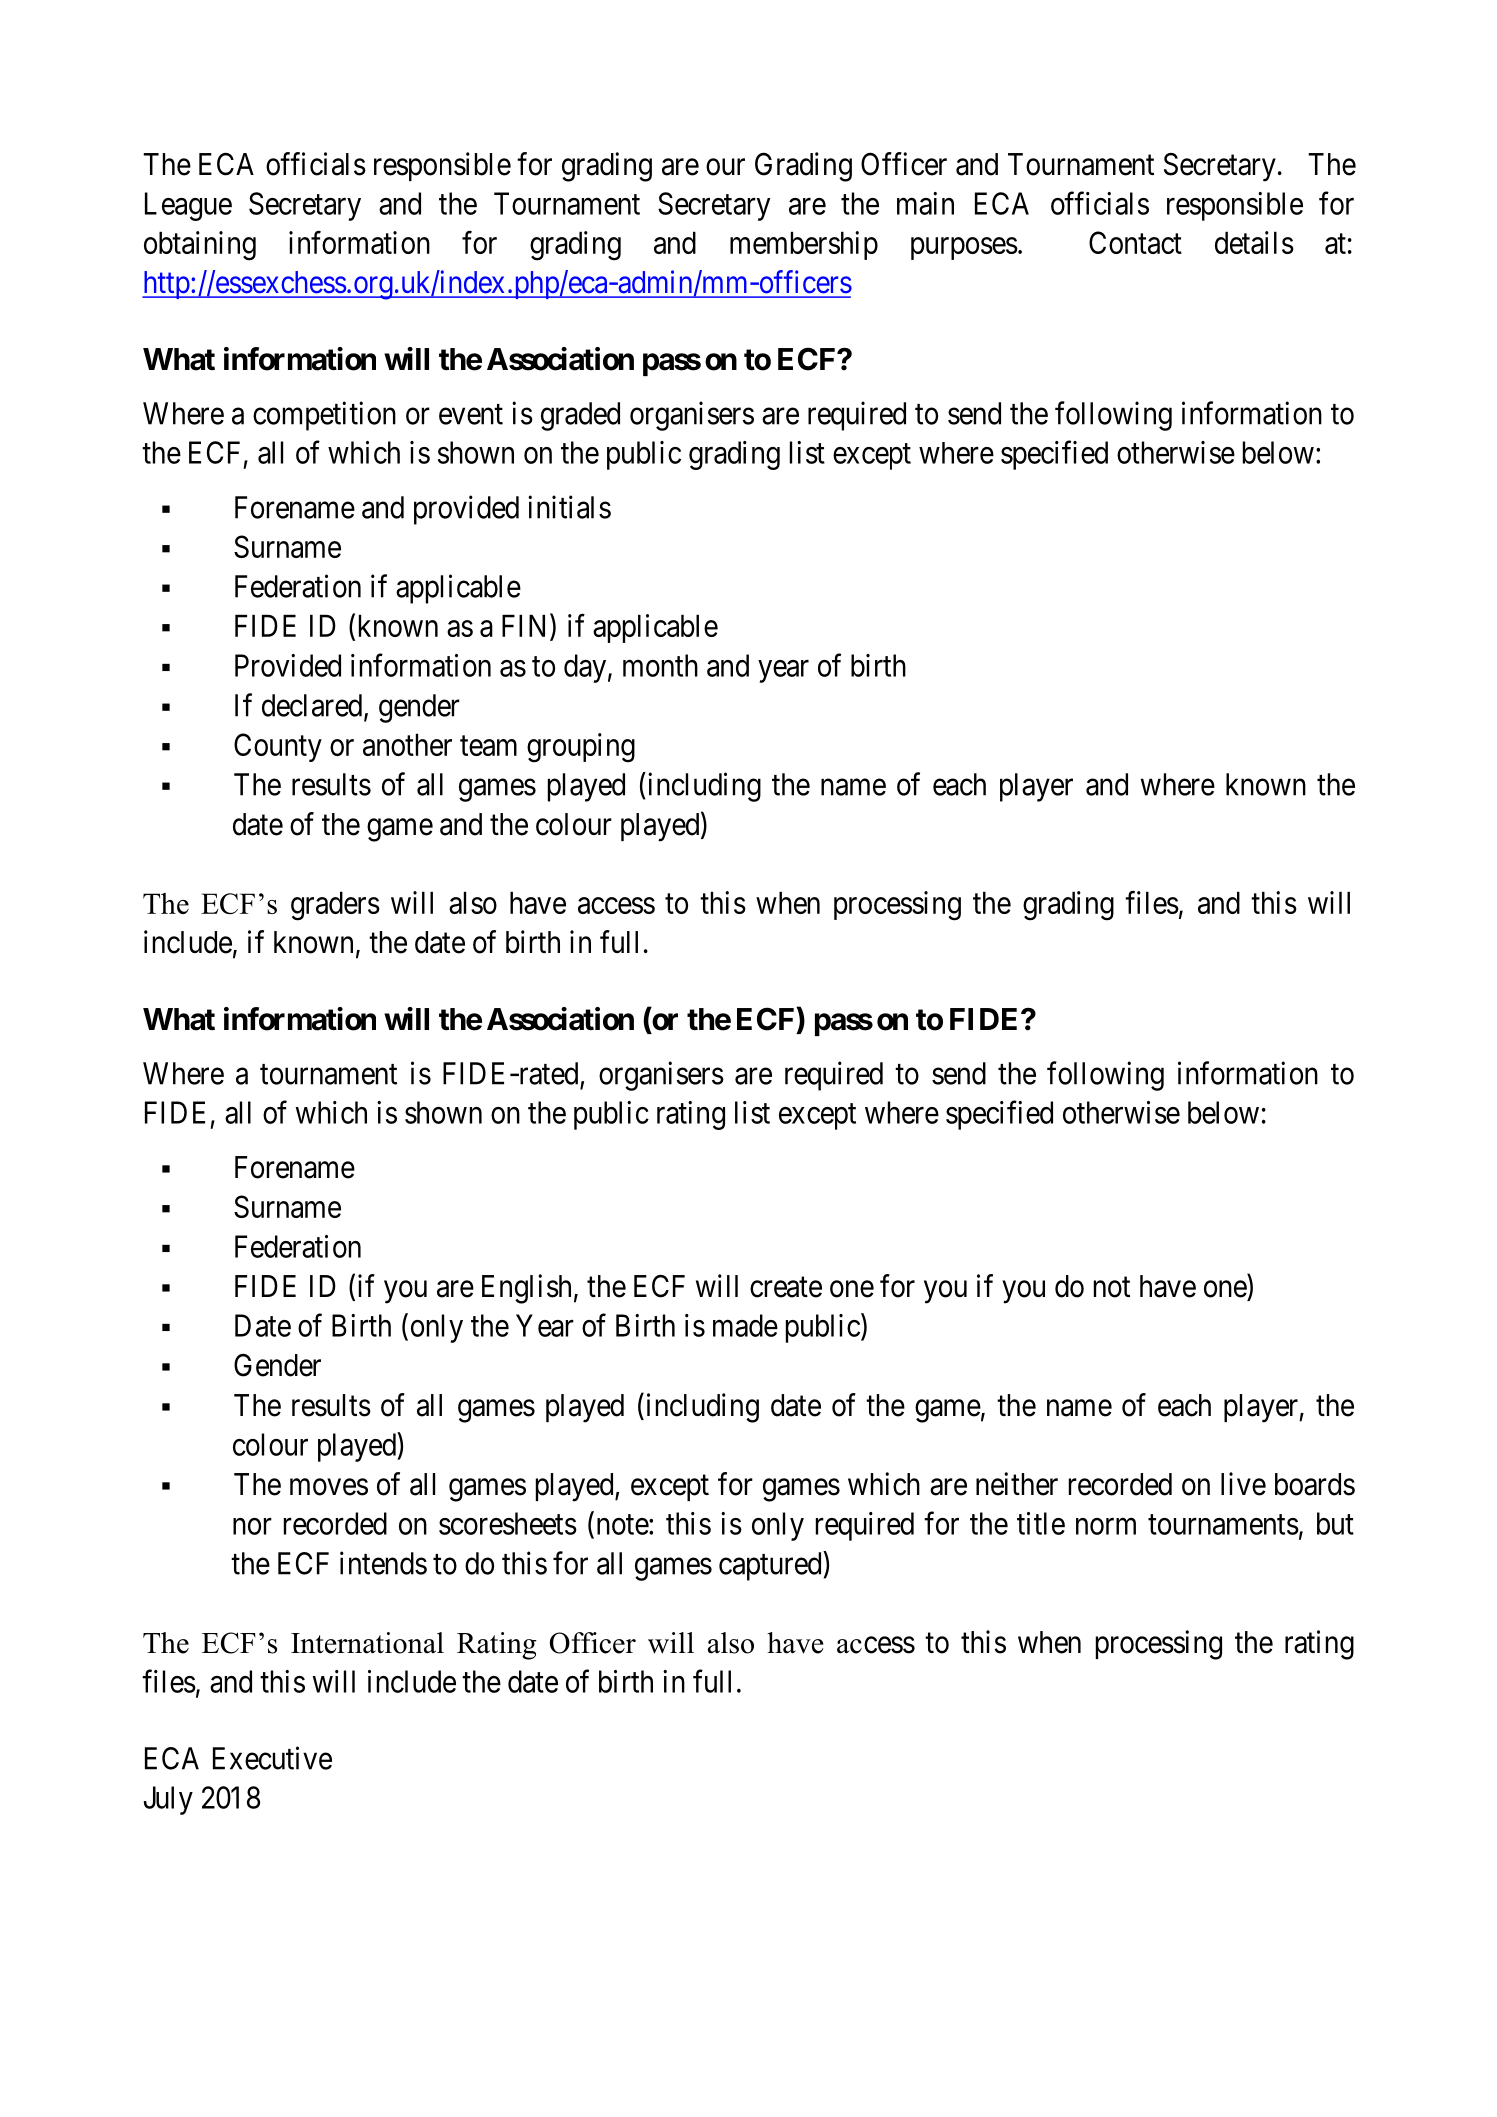 The image size is (1497, 2117). Describe the element at coordinates (200, 246) in the image. I see `obtaining` at that location.
